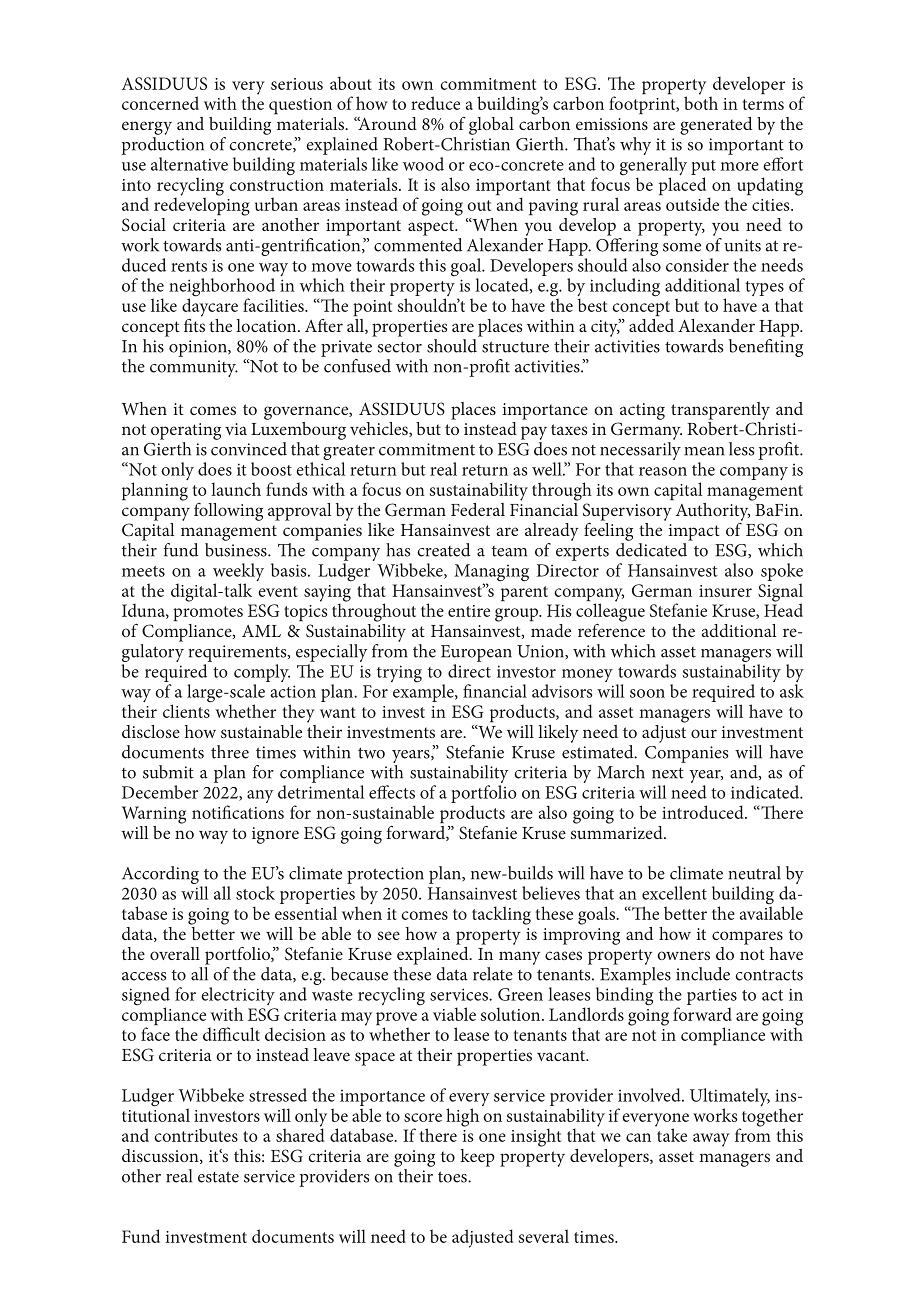  What do you see at coordinates (766, 346) in the page?
I see `benefiting` at bounding box center [766, 346].
